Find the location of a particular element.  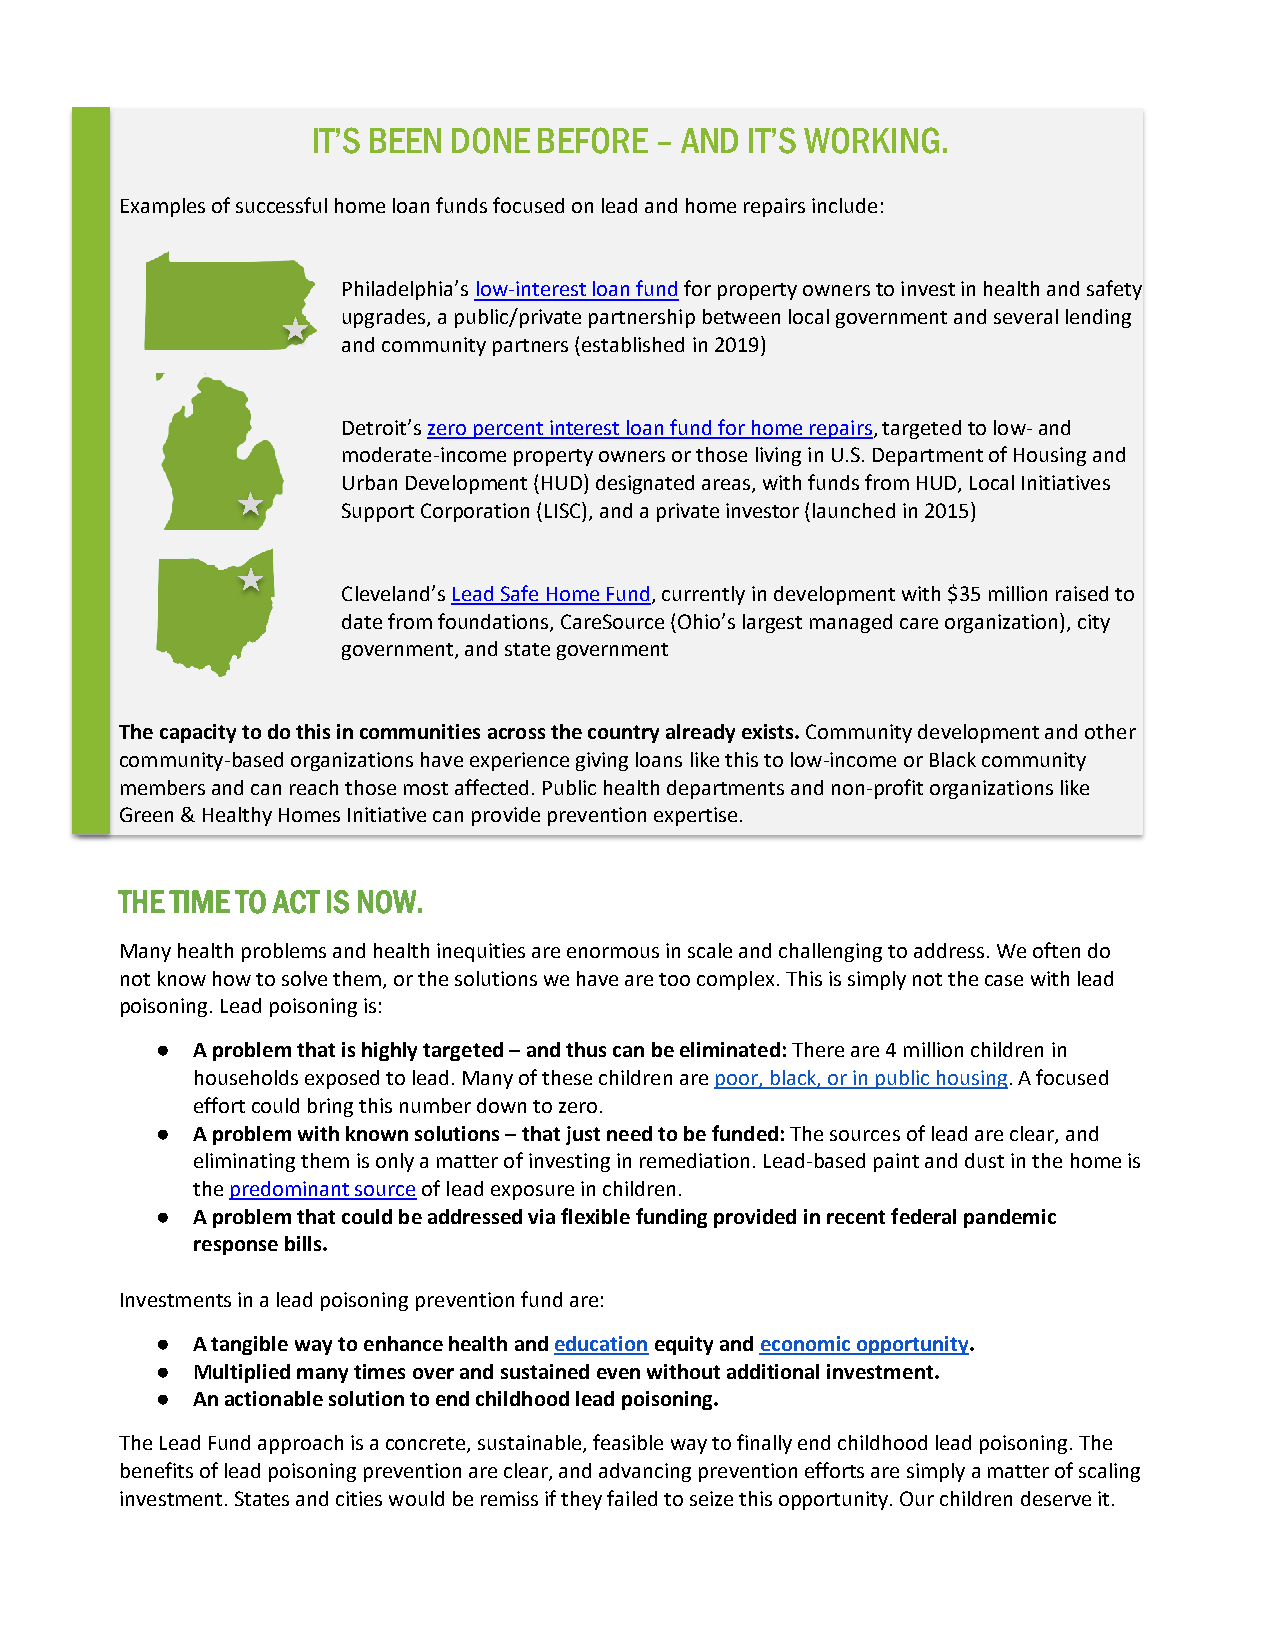

approach is located at coordinates (300, 1444).
